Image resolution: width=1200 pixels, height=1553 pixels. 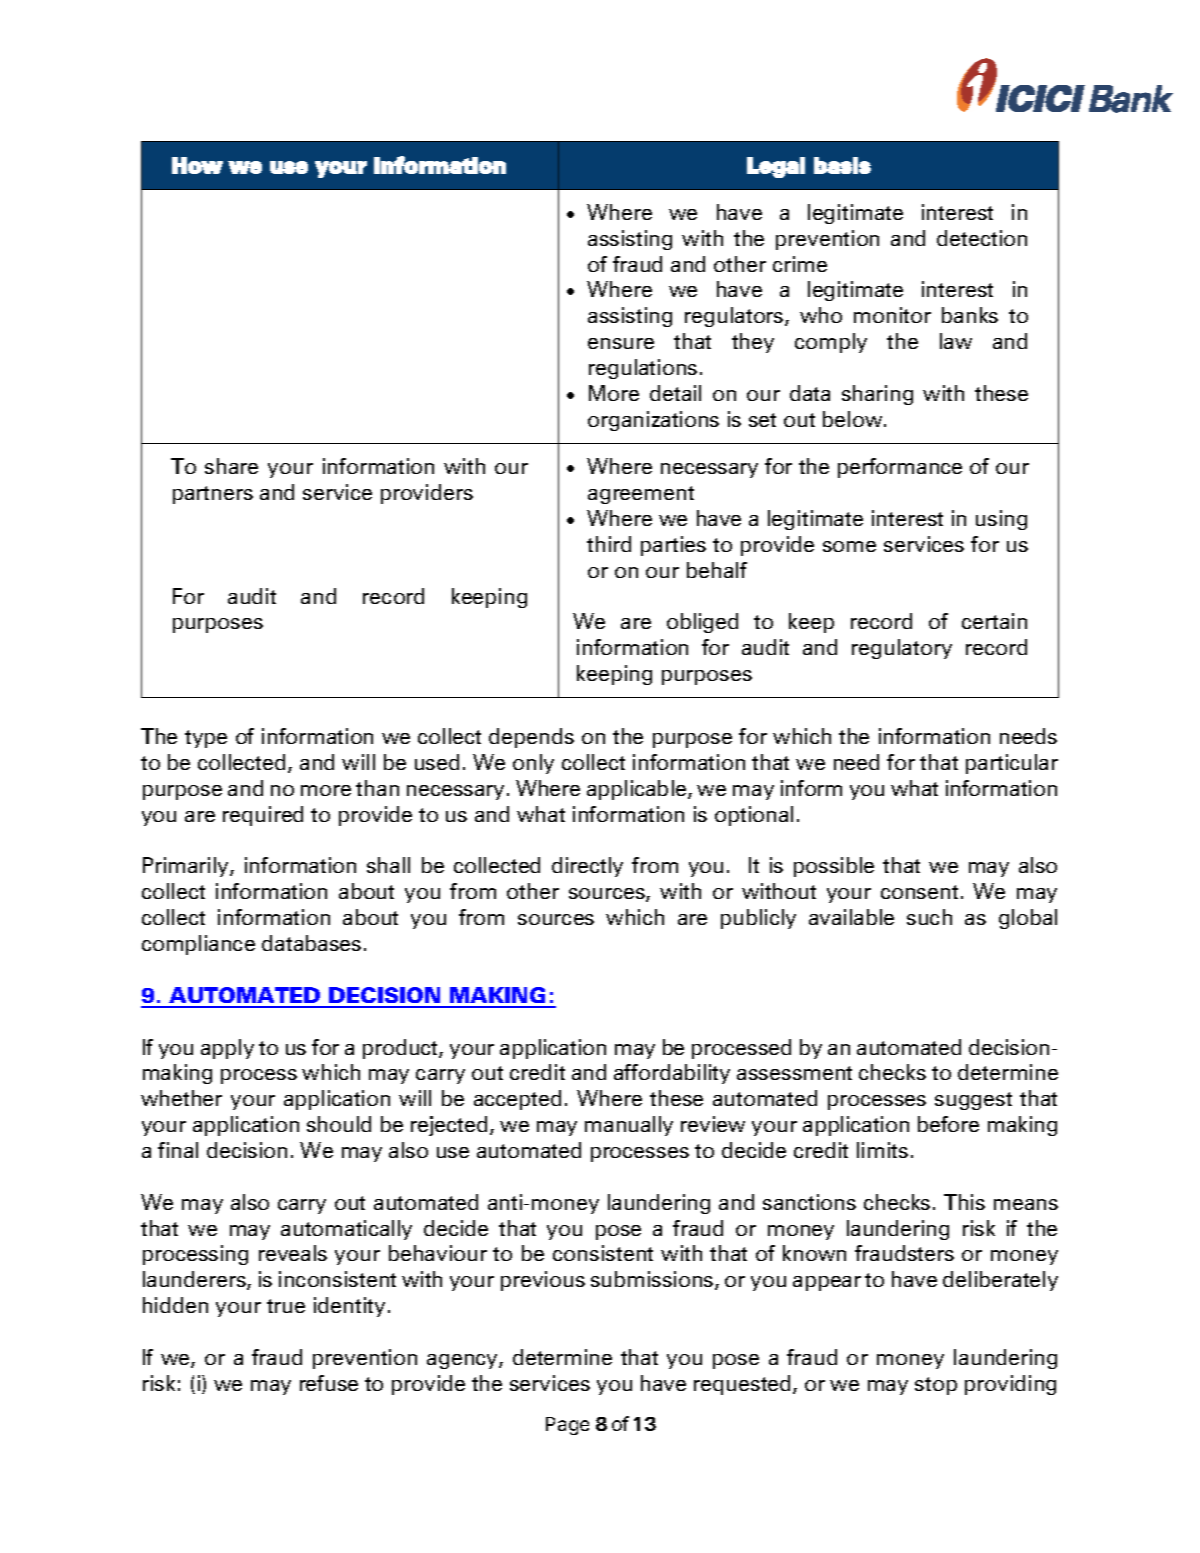 I want to click on applicable, so click(x=638, y=790).
